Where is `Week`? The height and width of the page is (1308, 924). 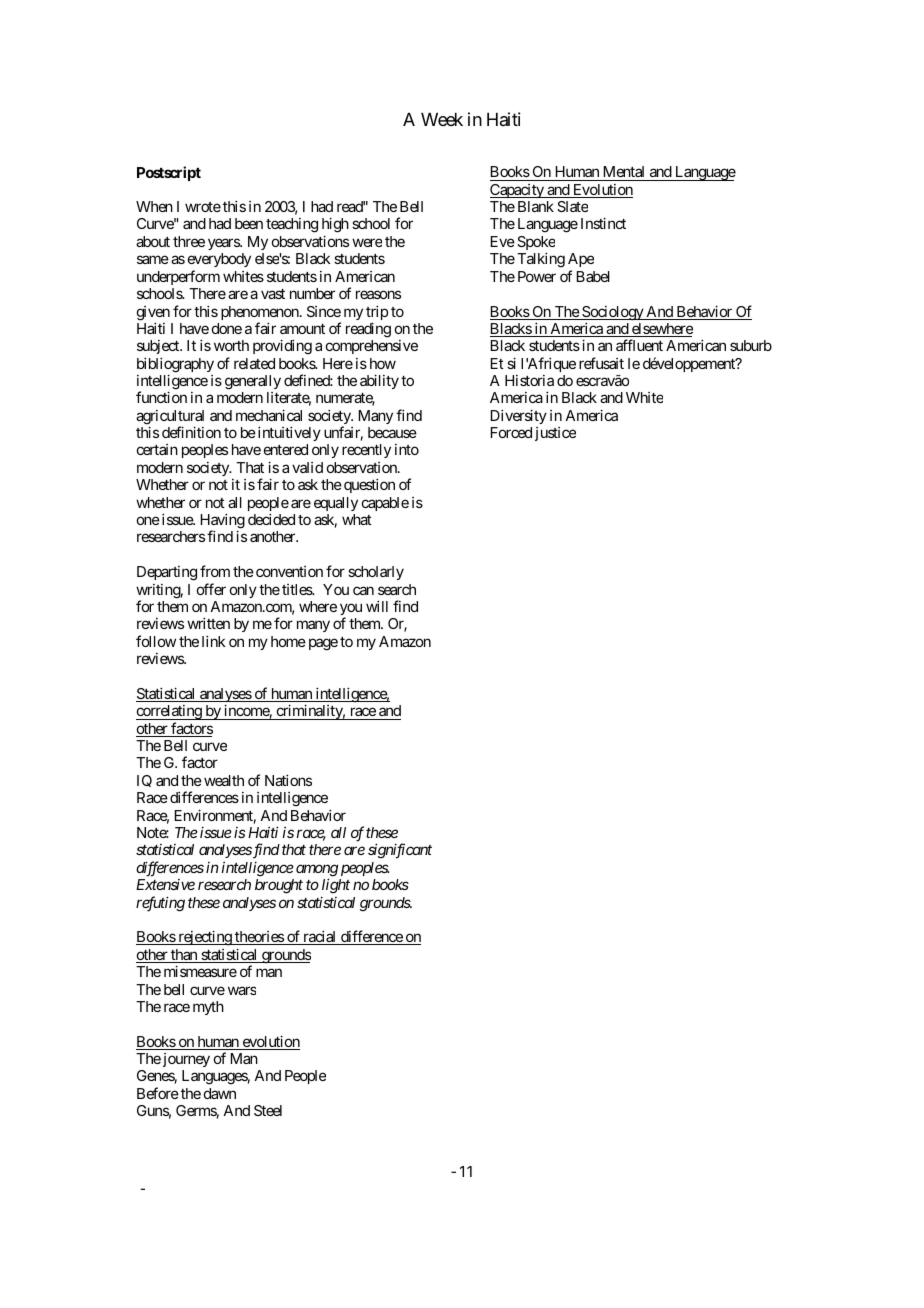
Week is located at coordinates (442, 119).
